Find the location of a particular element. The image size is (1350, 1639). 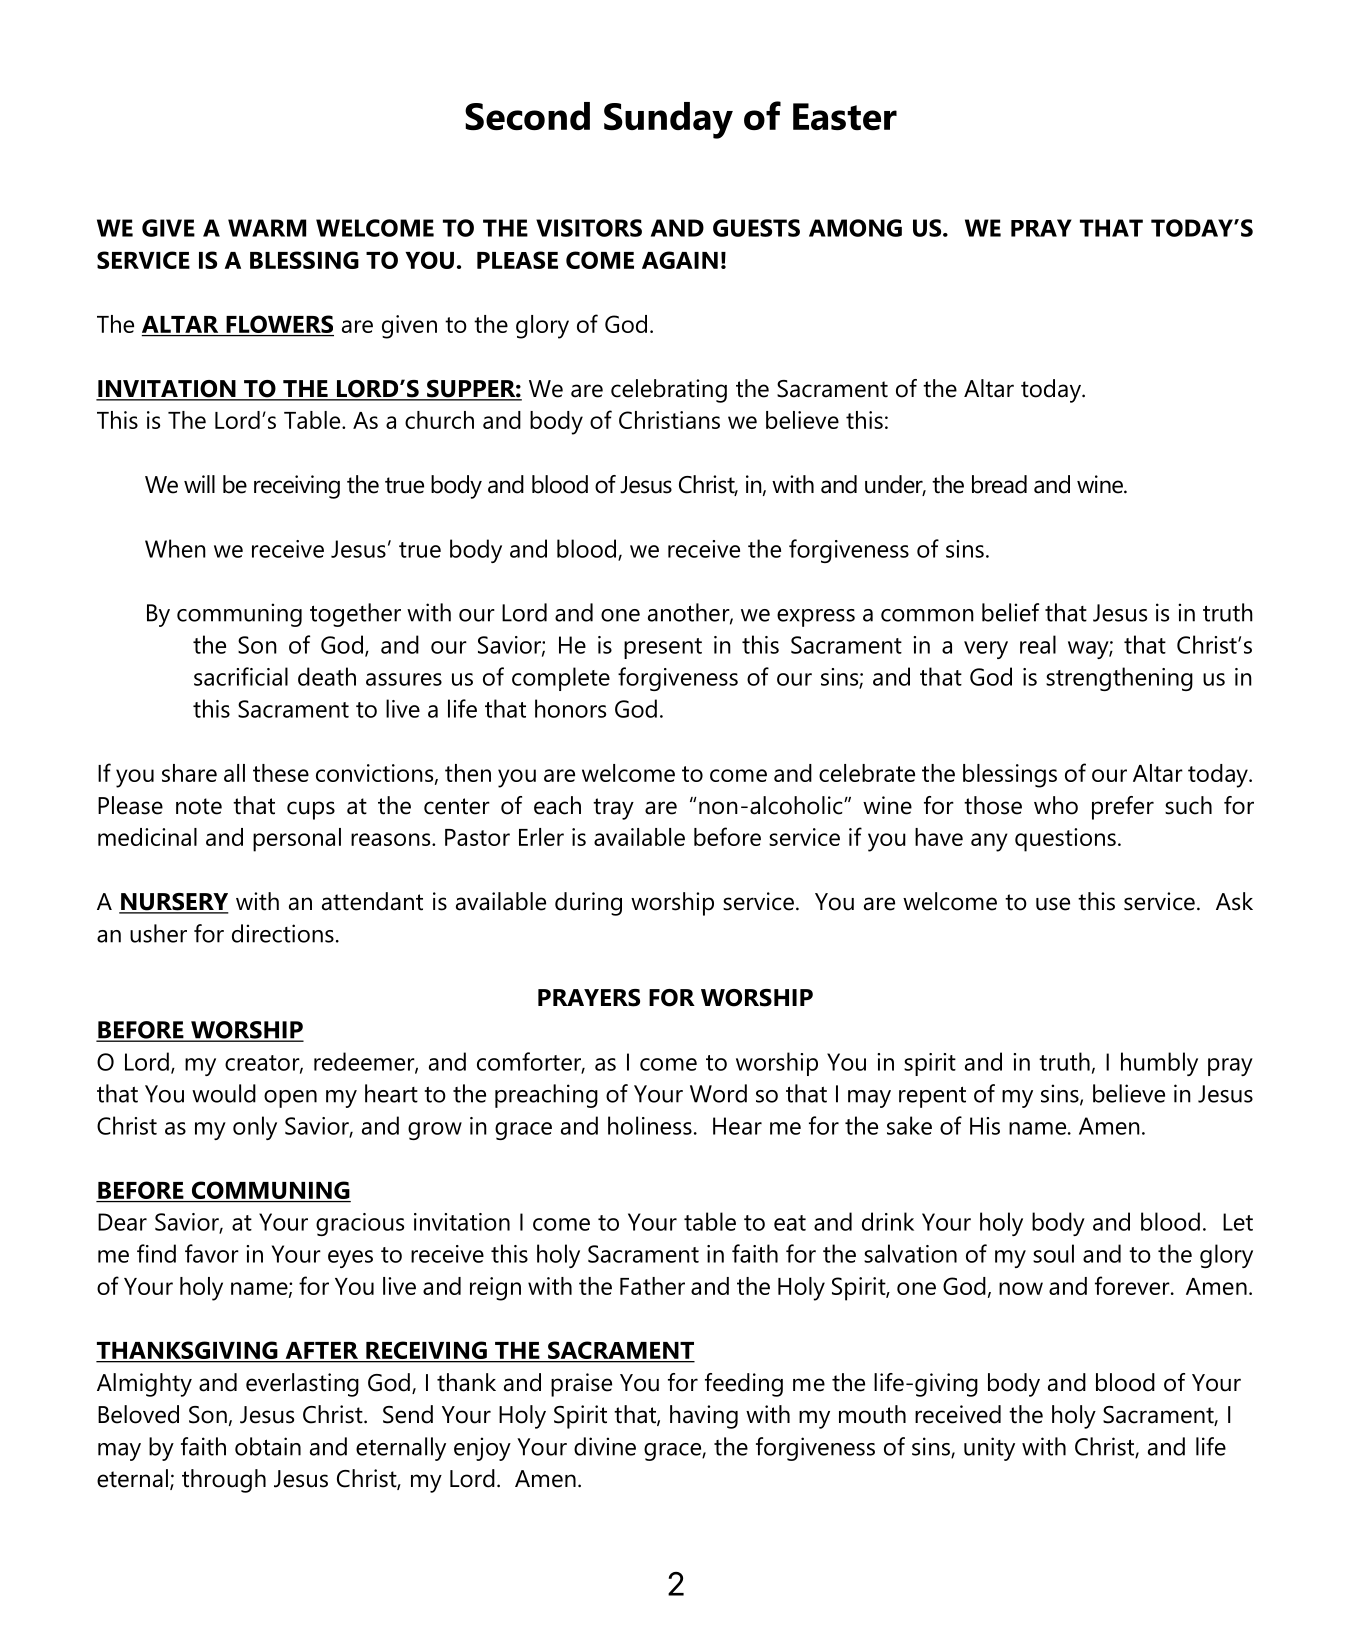

WARM is located at coordinates (267, 228).
